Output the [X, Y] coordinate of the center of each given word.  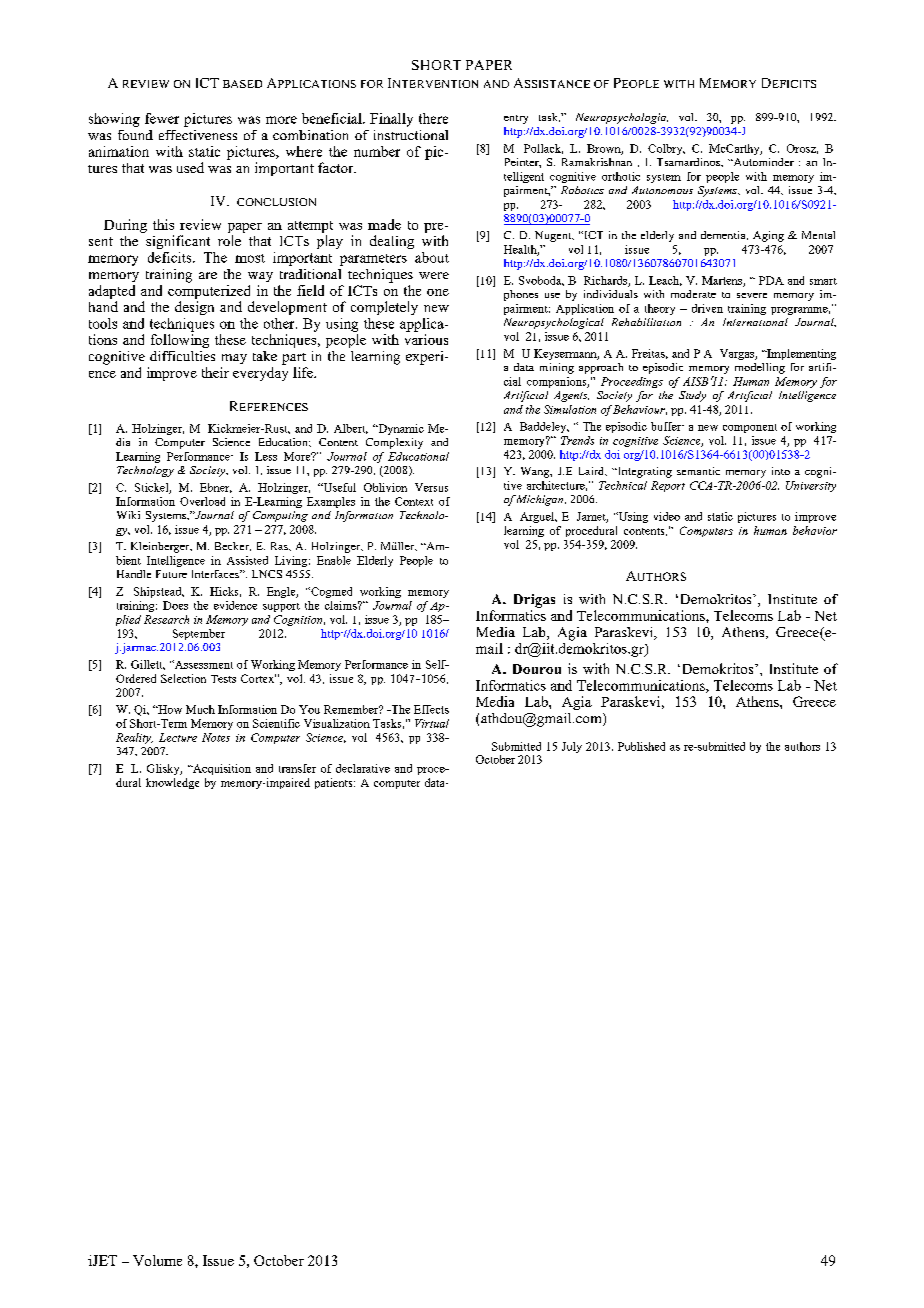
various [426, 339]
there [433, 118]
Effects [431, 709]
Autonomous [662, 190]
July [572, 747]
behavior [815, 530]
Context [414, 501]
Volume [157, 1260]
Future [171, 574]
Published [641, 746]
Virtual [432, 723]
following [180, 341]
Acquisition [221, 769]
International [755, 322]
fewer [162, 118]
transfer [297, 768]
